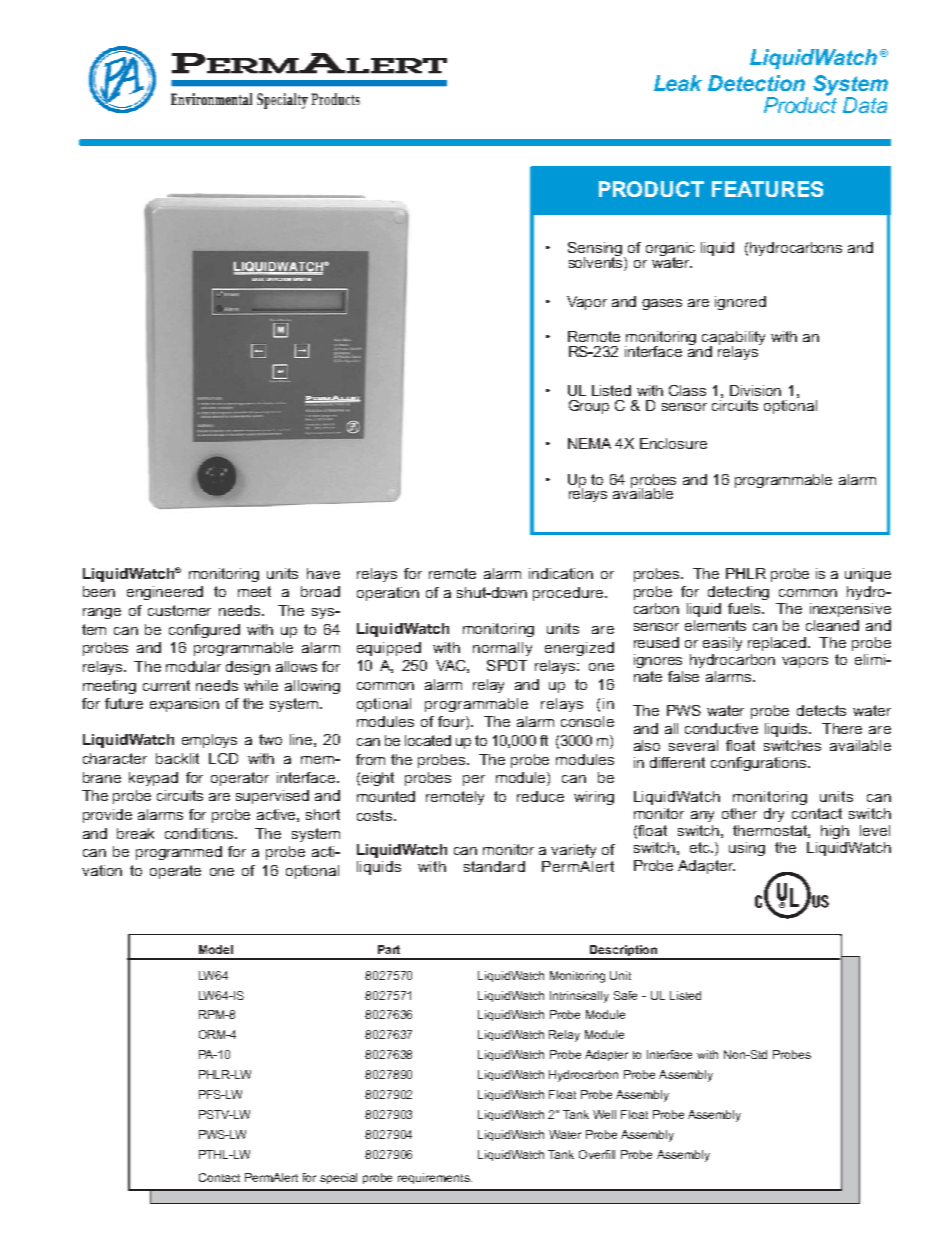 The width and height of the screenshot is (952, 1233). I want to click on replaced, so click(778, 644).
